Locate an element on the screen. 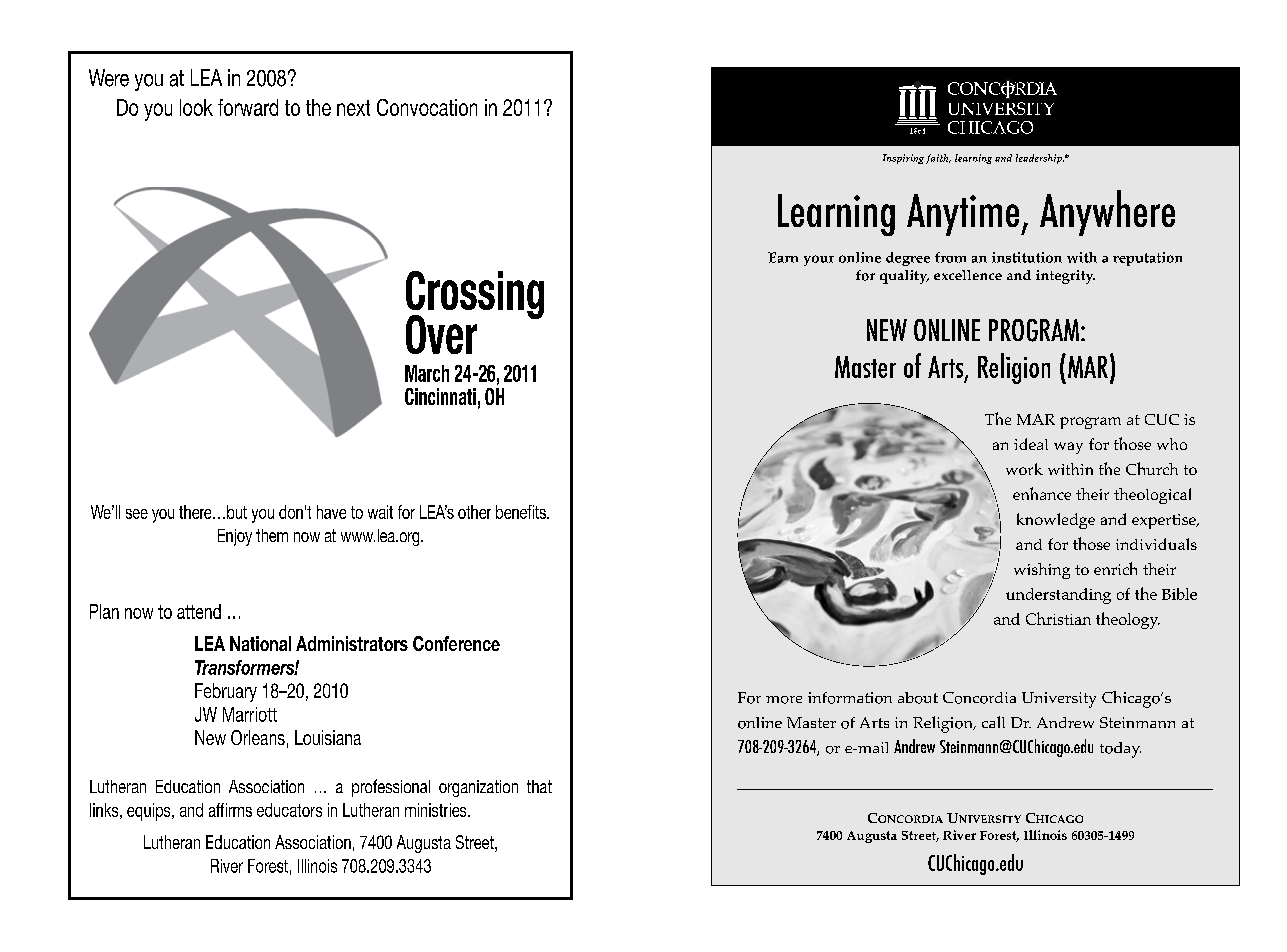 The width and height of the screenshot is (1287, 952). Enjoy is located at coordinates (235, 537).
